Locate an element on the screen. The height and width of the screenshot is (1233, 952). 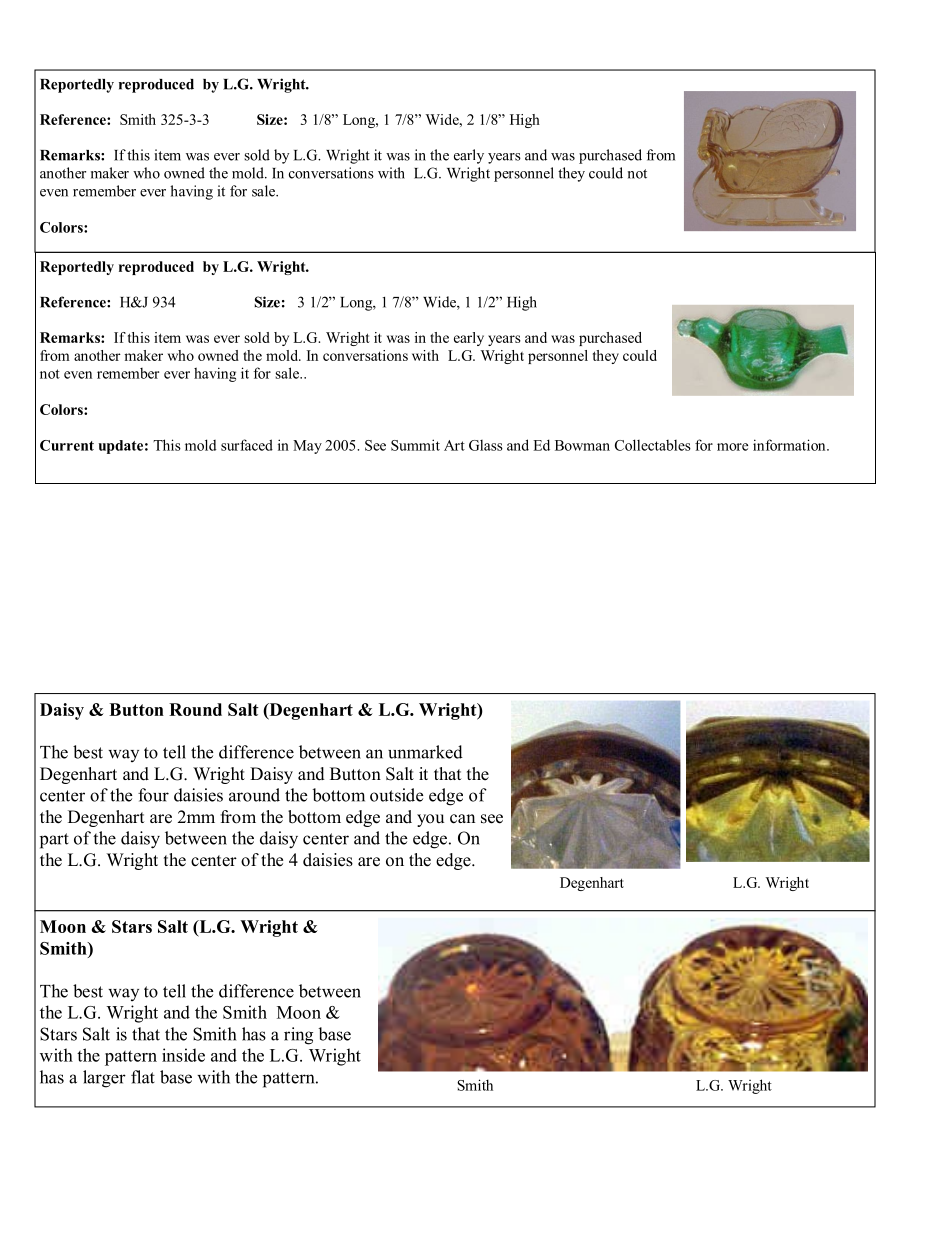
part is located at coordinates (54, 841).
